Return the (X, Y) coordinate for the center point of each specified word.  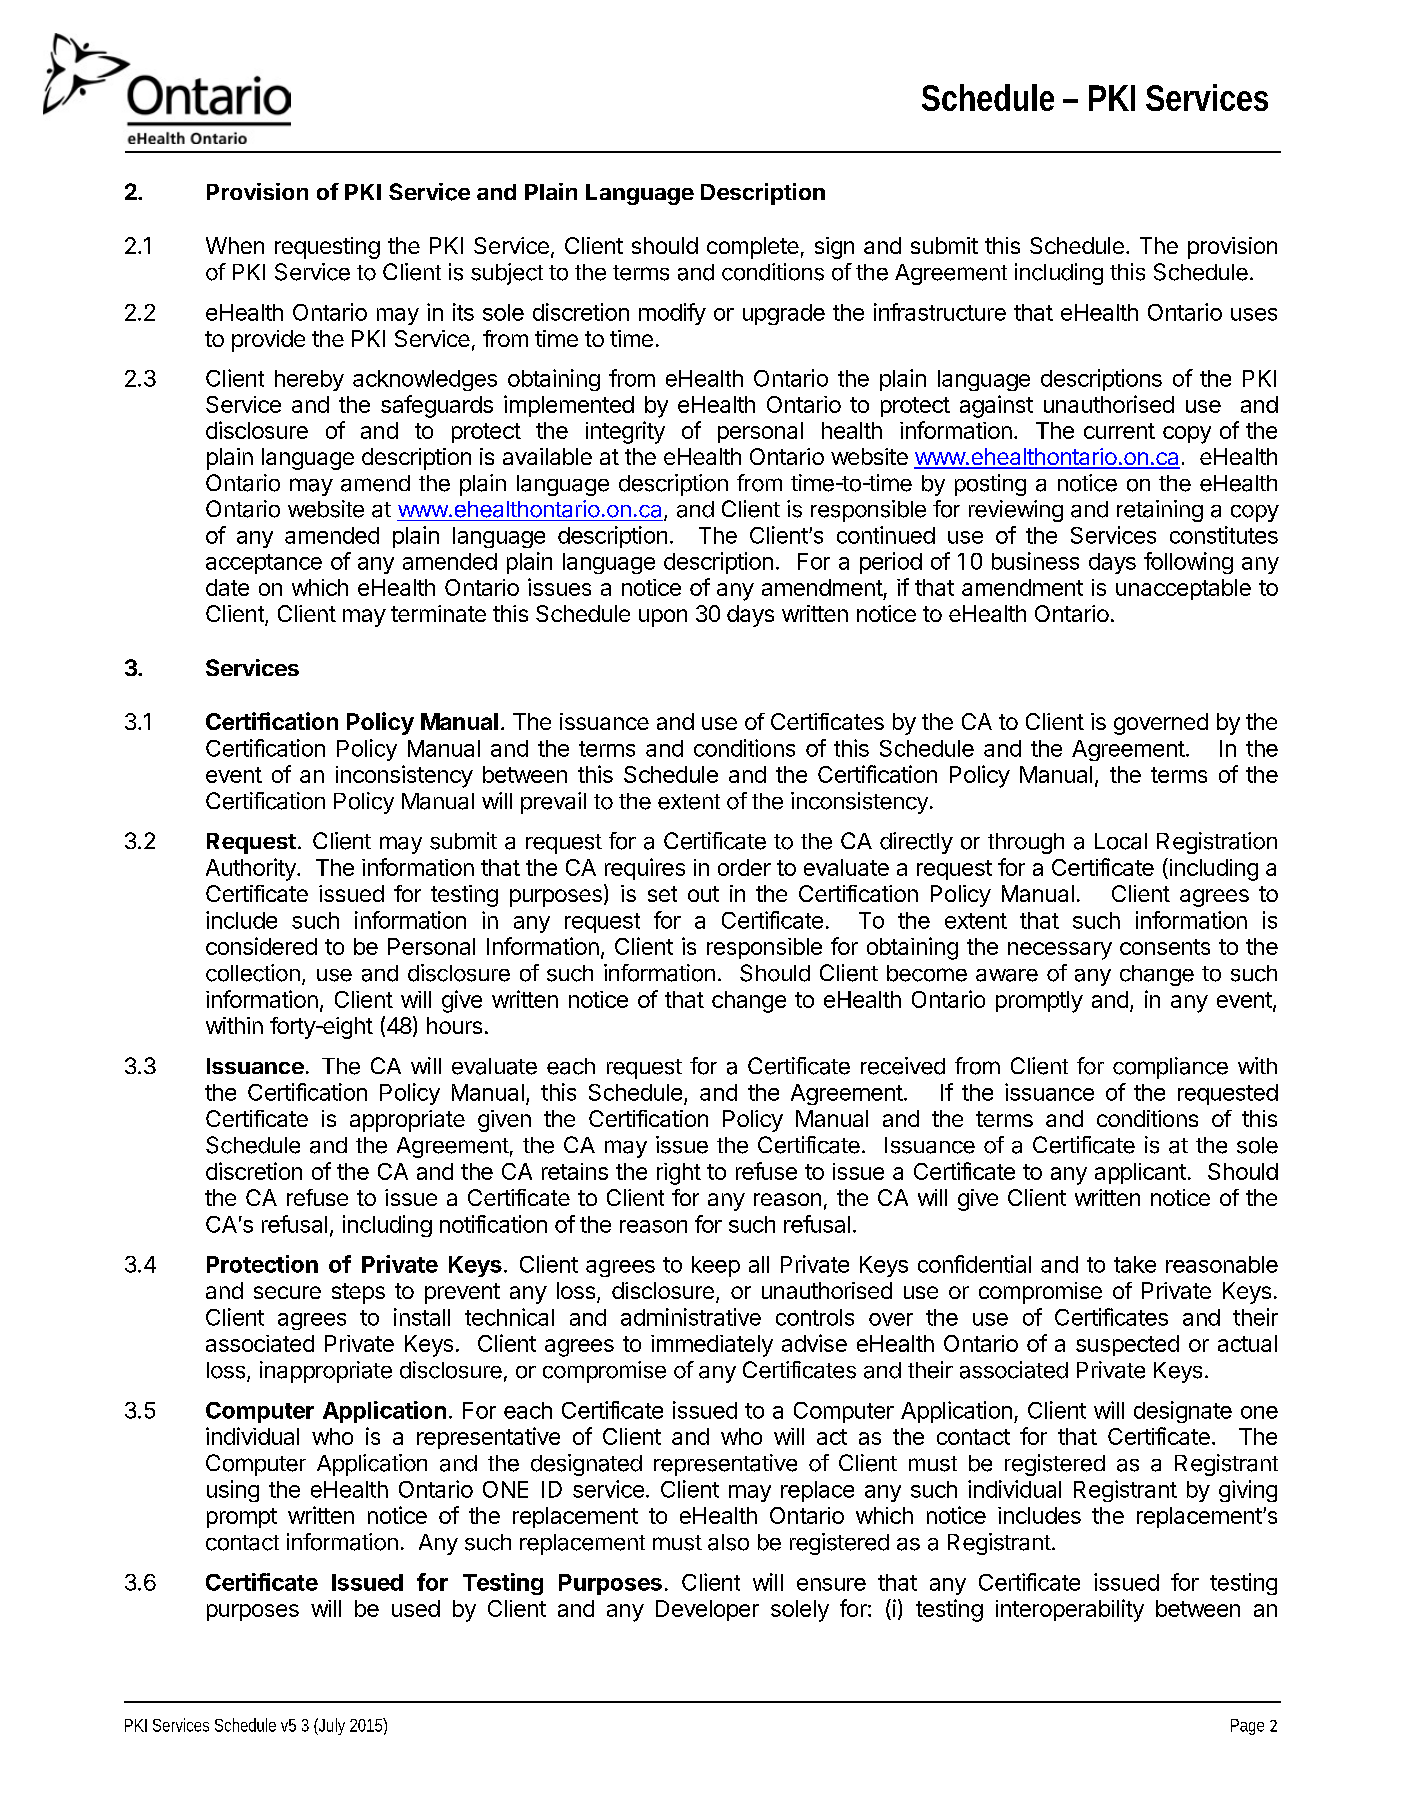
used (416, 1608)
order (744, 867)
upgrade (784, 314)
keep (716, 1266)
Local (1121, 841)
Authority (252, 869)
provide (268, 341)
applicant (1140, 1173)
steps (358, 1293)
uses (1254, 314)
